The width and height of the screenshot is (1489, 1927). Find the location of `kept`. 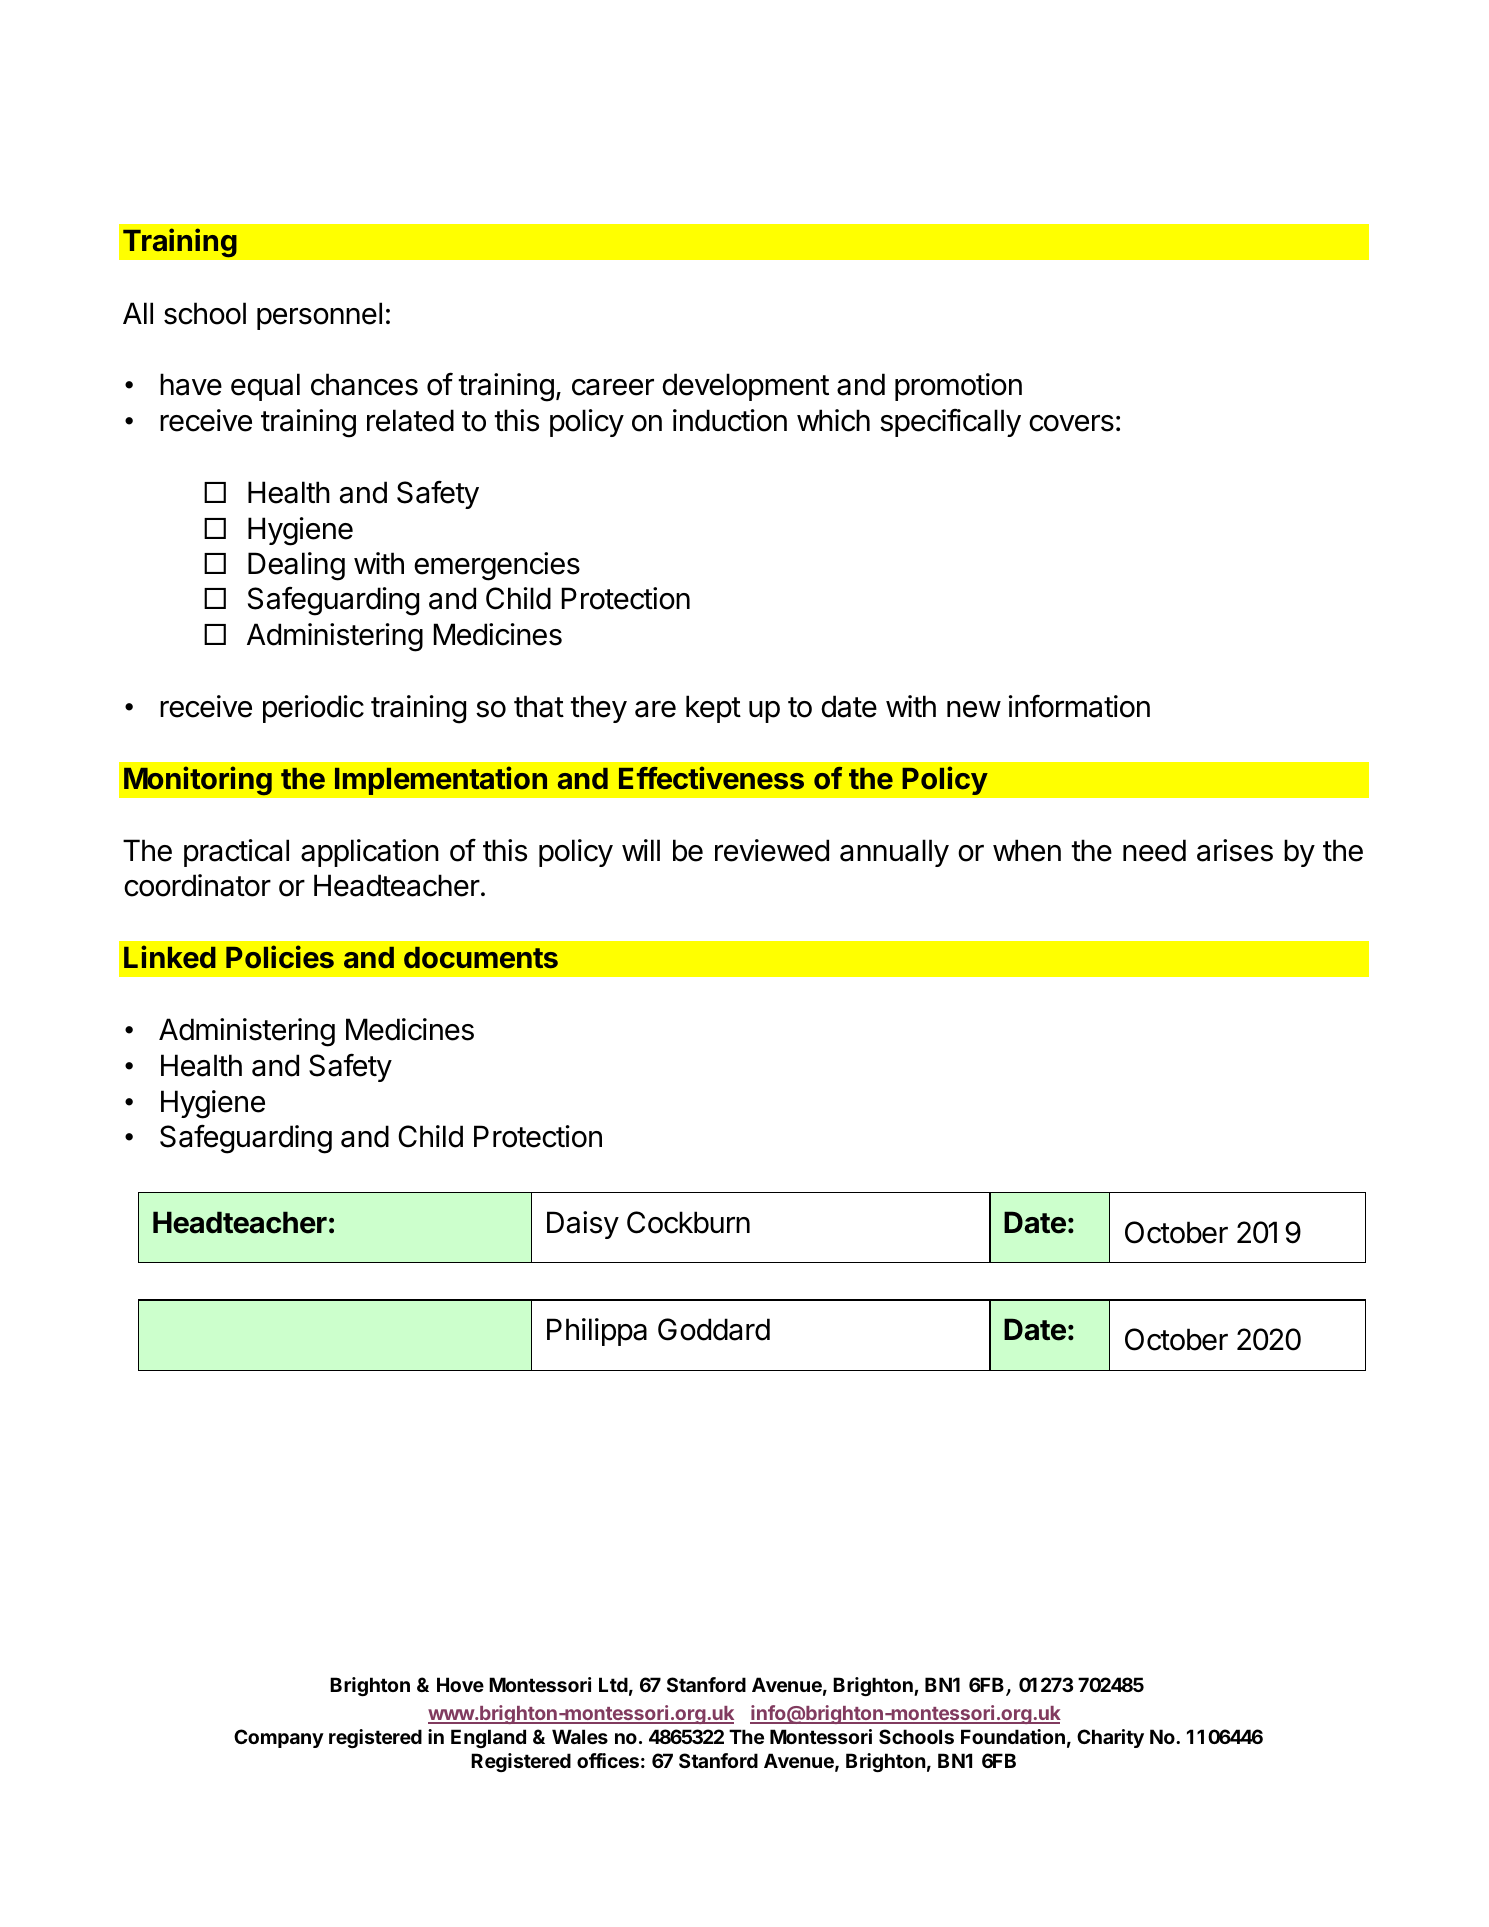

kept is located at coordinates (713, 709).
